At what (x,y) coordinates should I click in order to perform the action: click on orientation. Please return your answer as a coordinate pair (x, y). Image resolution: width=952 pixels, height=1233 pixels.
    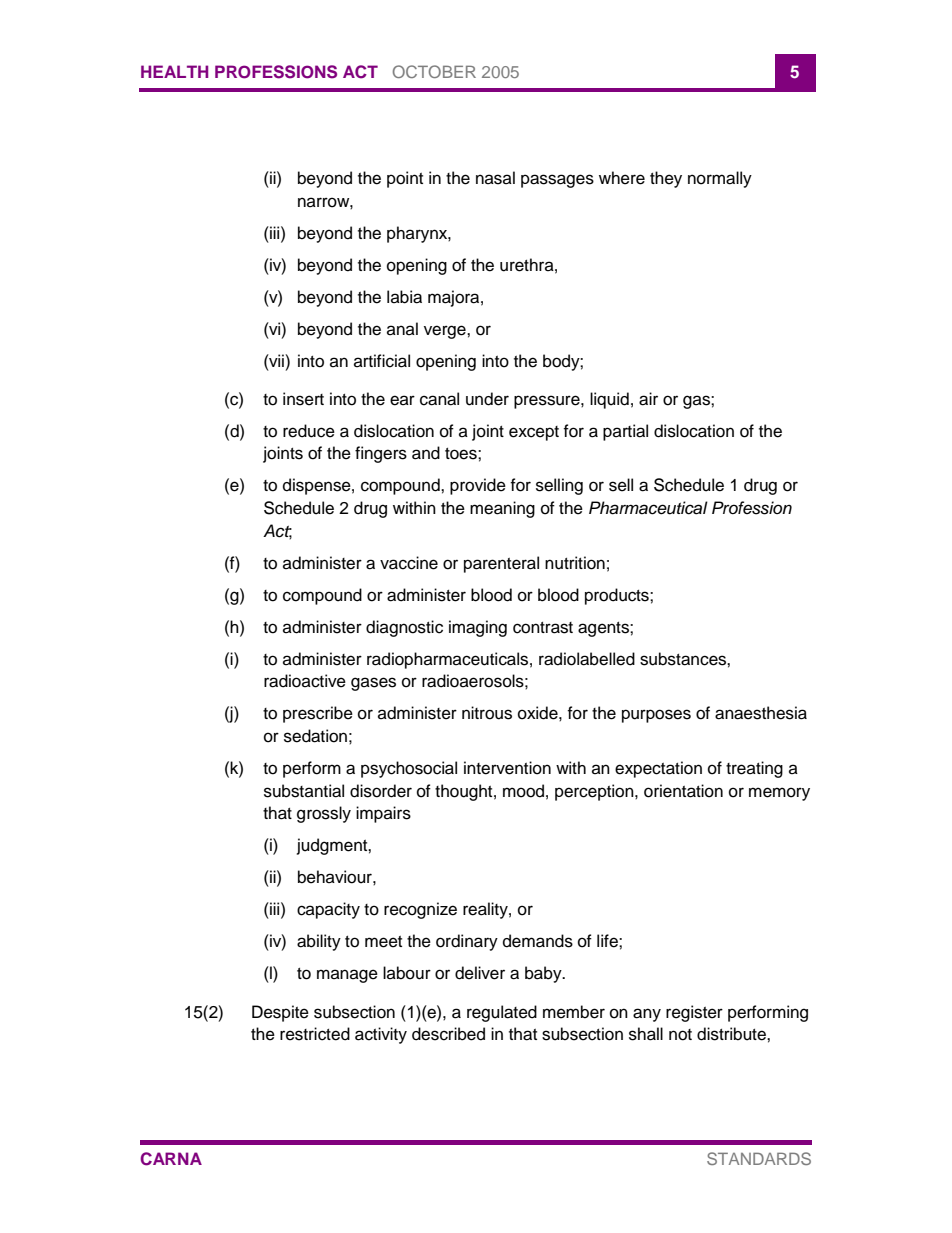
    Looking at the image, I should click on (683, 791).
